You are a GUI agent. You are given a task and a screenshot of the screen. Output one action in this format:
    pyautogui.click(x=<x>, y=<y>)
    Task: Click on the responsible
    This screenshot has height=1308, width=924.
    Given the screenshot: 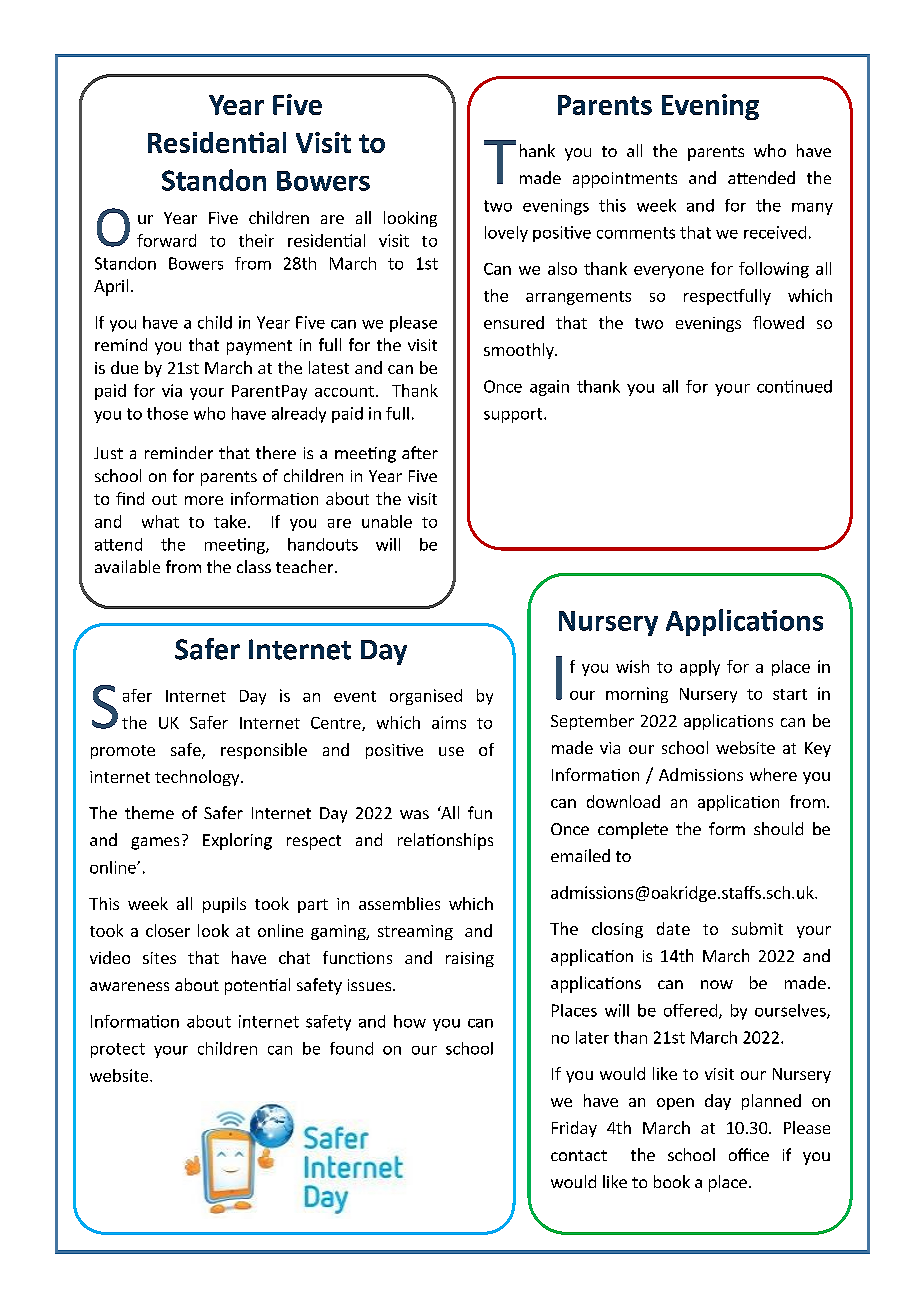 What is the action you would take?
    pyautogui.click(x=264, y=751)
